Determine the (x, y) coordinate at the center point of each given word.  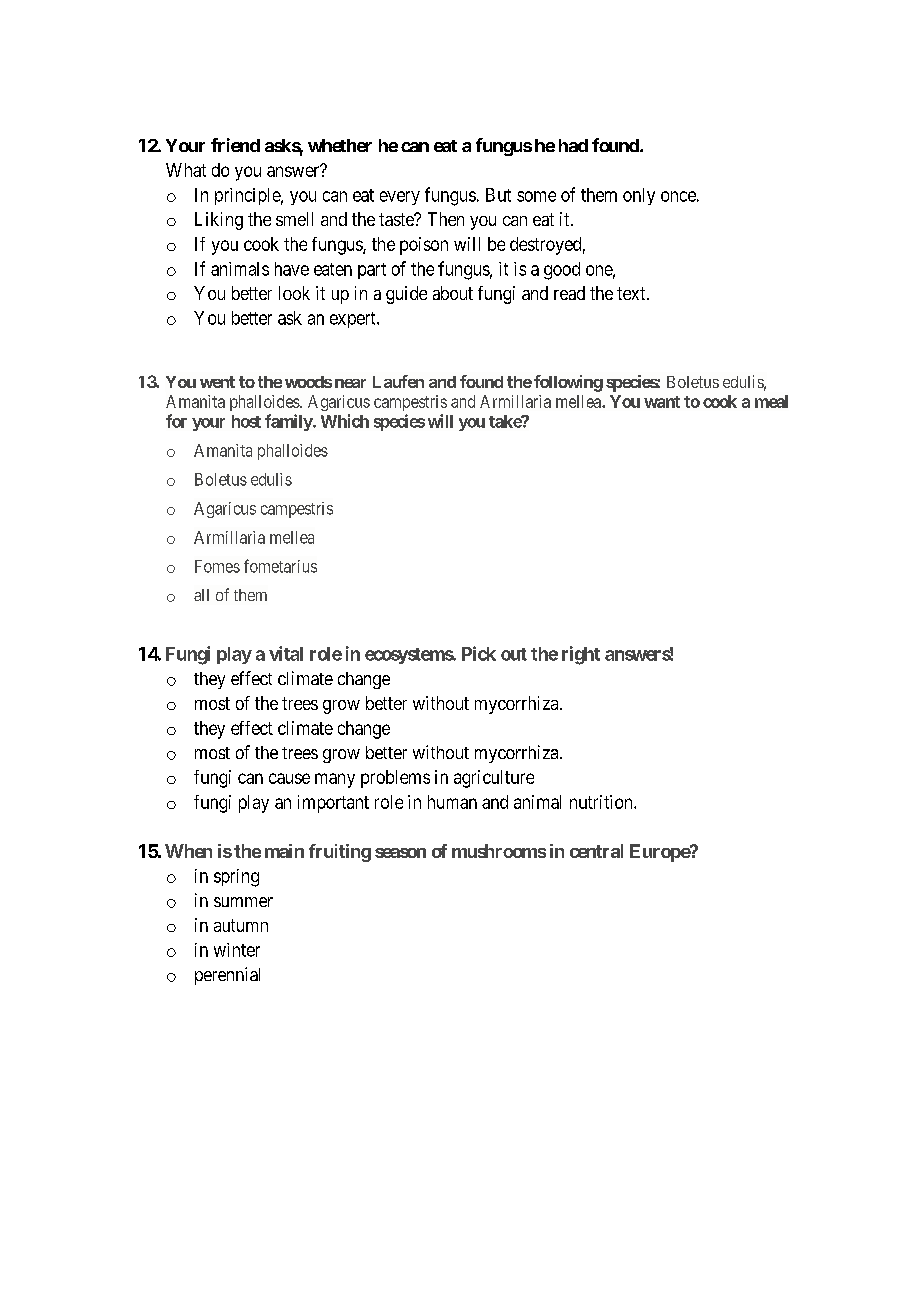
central (596, 851)
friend (235, 145)
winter (237, 950)
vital (286, 653)
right (581, 655)
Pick (479, 653)
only (639, 196)
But (498, 195)
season (400, 853)
